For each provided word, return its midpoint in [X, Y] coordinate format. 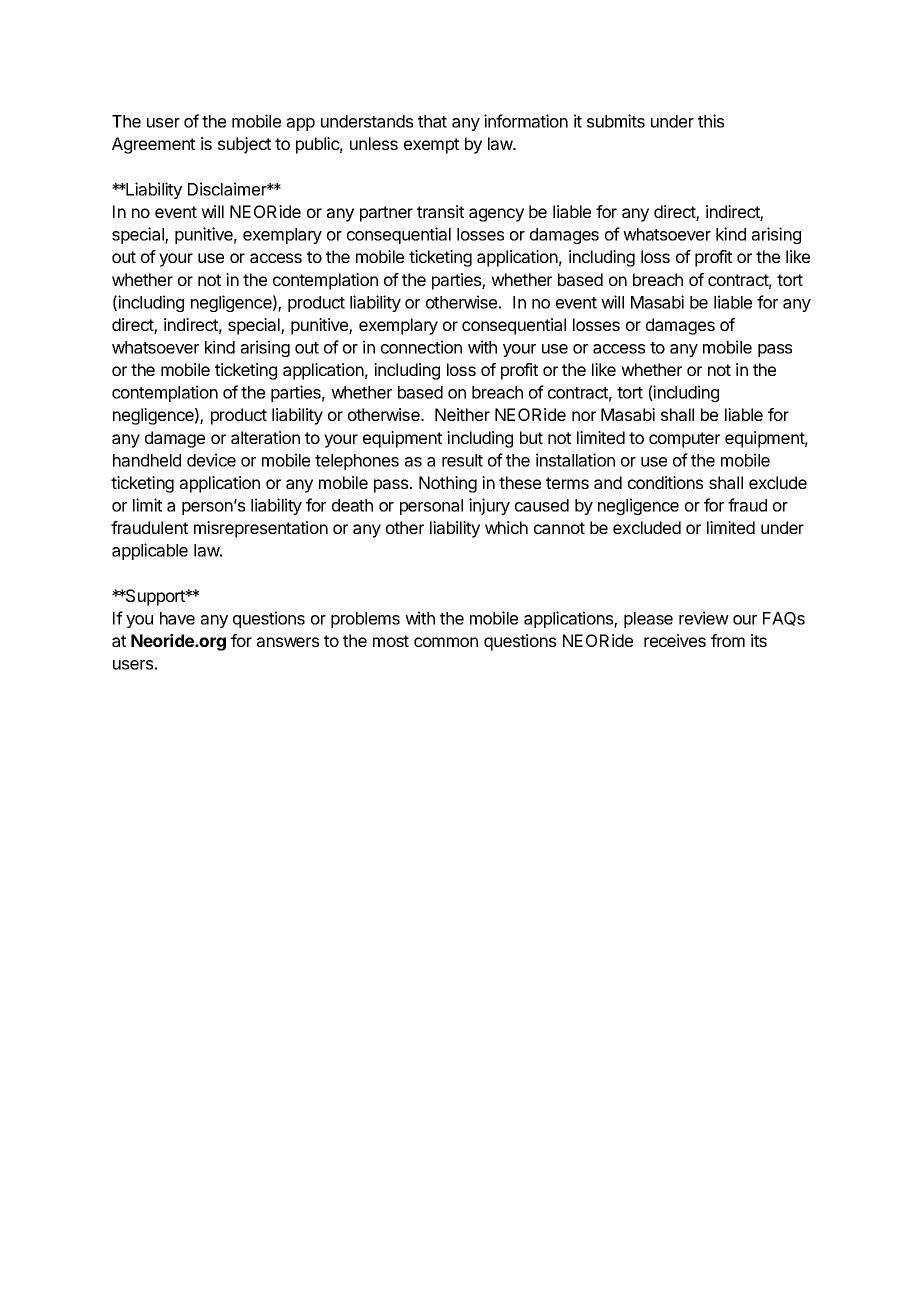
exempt [431, 146]
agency [496, 215]
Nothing [448, 484]
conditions [665, 482]
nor [584, 416]
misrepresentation [261, 529]
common [446, 642]
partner [386, 214]
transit [440, 211]
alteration [265, 437]
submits [616, 121]
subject [244, 145]
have [177, 618]
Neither [462, 414]
